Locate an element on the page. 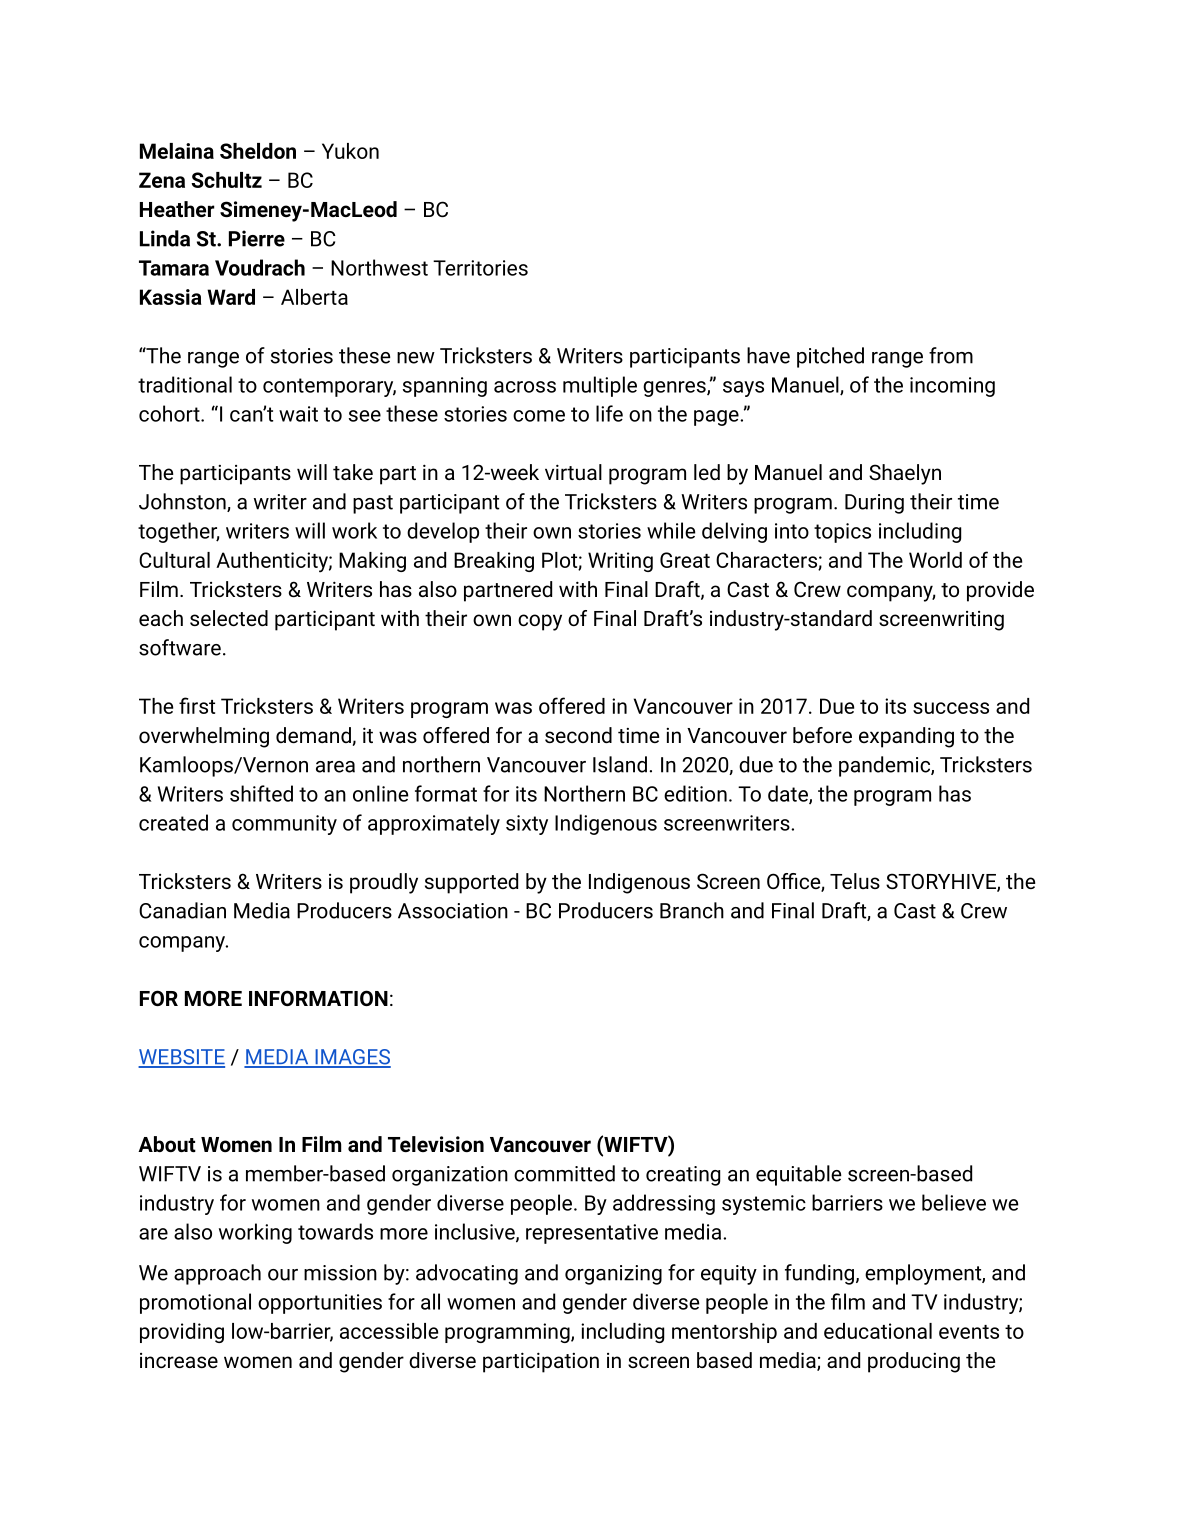 The height and width of the image is (1524, 1178). expanding is located at coordinates (906, 737).
